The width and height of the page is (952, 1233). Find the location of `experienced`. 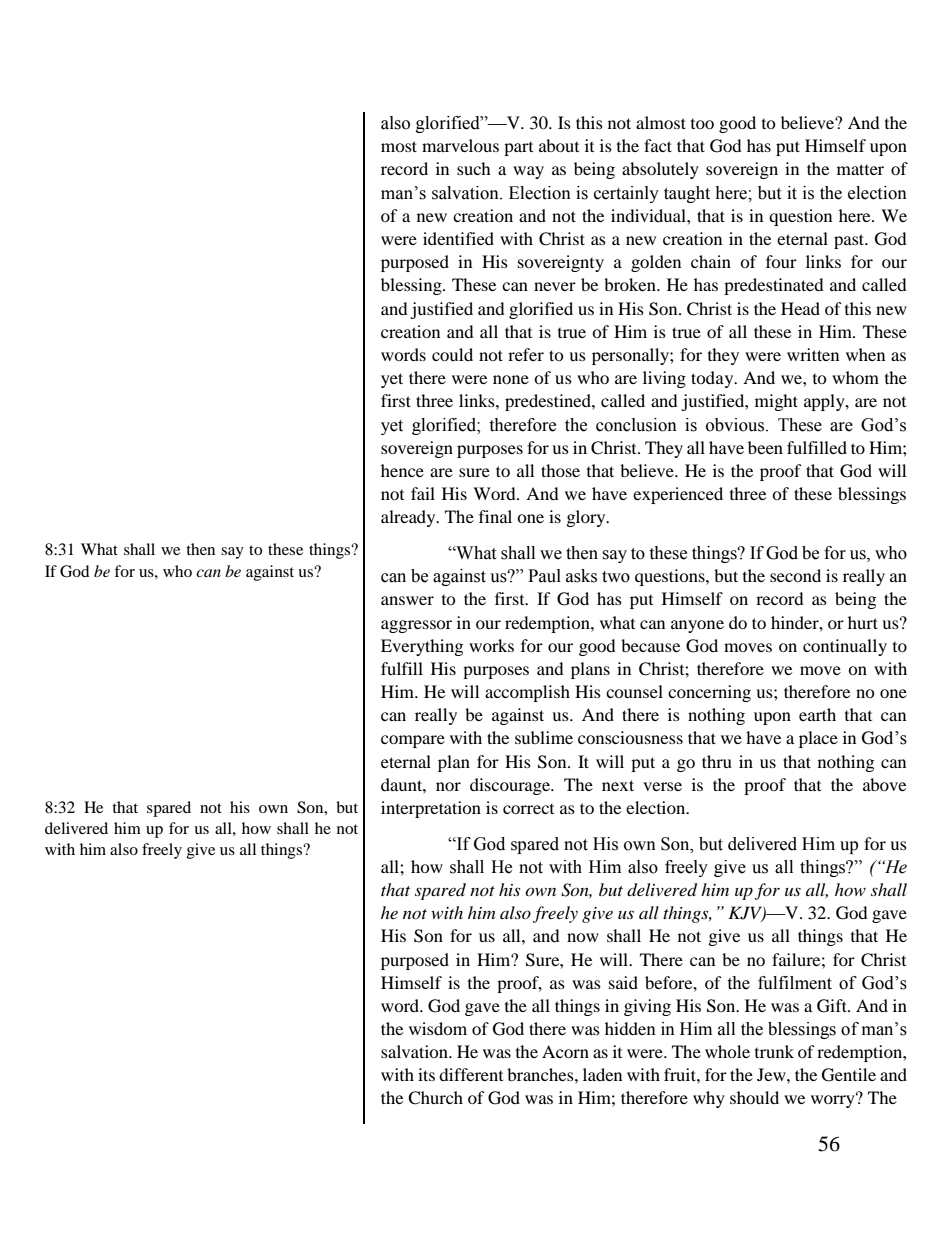

experienced is located at coordinates (678, 495).
